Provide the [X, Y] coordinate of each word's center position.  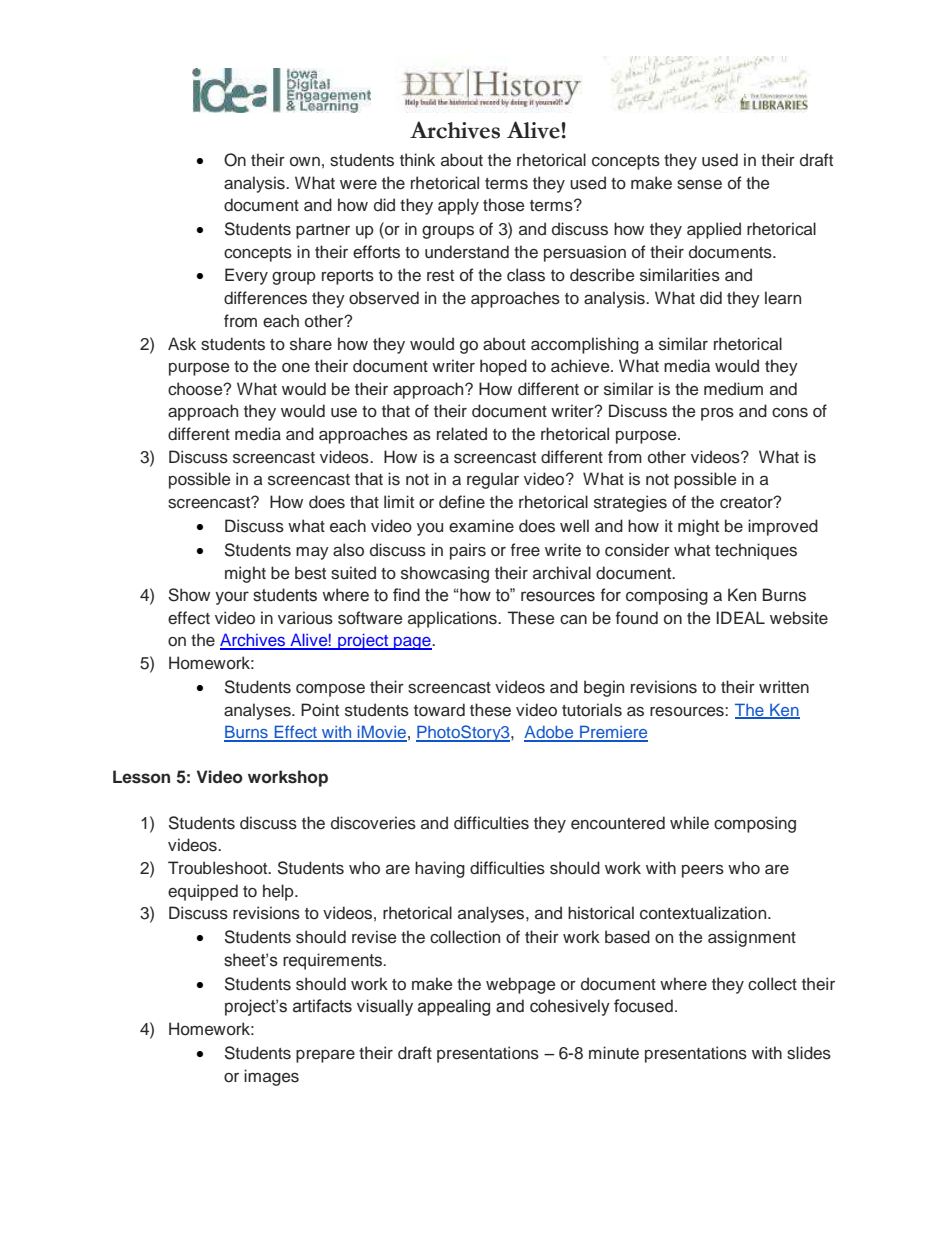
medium [733, 389]
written [784, 687]
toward [439, 710]
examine [481, 526]
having [440, 869]
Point [320, 710]
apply [458, 206]
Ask [182, 344]
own [305, 161]
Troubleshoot [219, 868]
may [312, 553]
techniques [756, 551]
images [271, 1077]
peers [703, 871]
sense [699, 185]
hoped [503, 367]
